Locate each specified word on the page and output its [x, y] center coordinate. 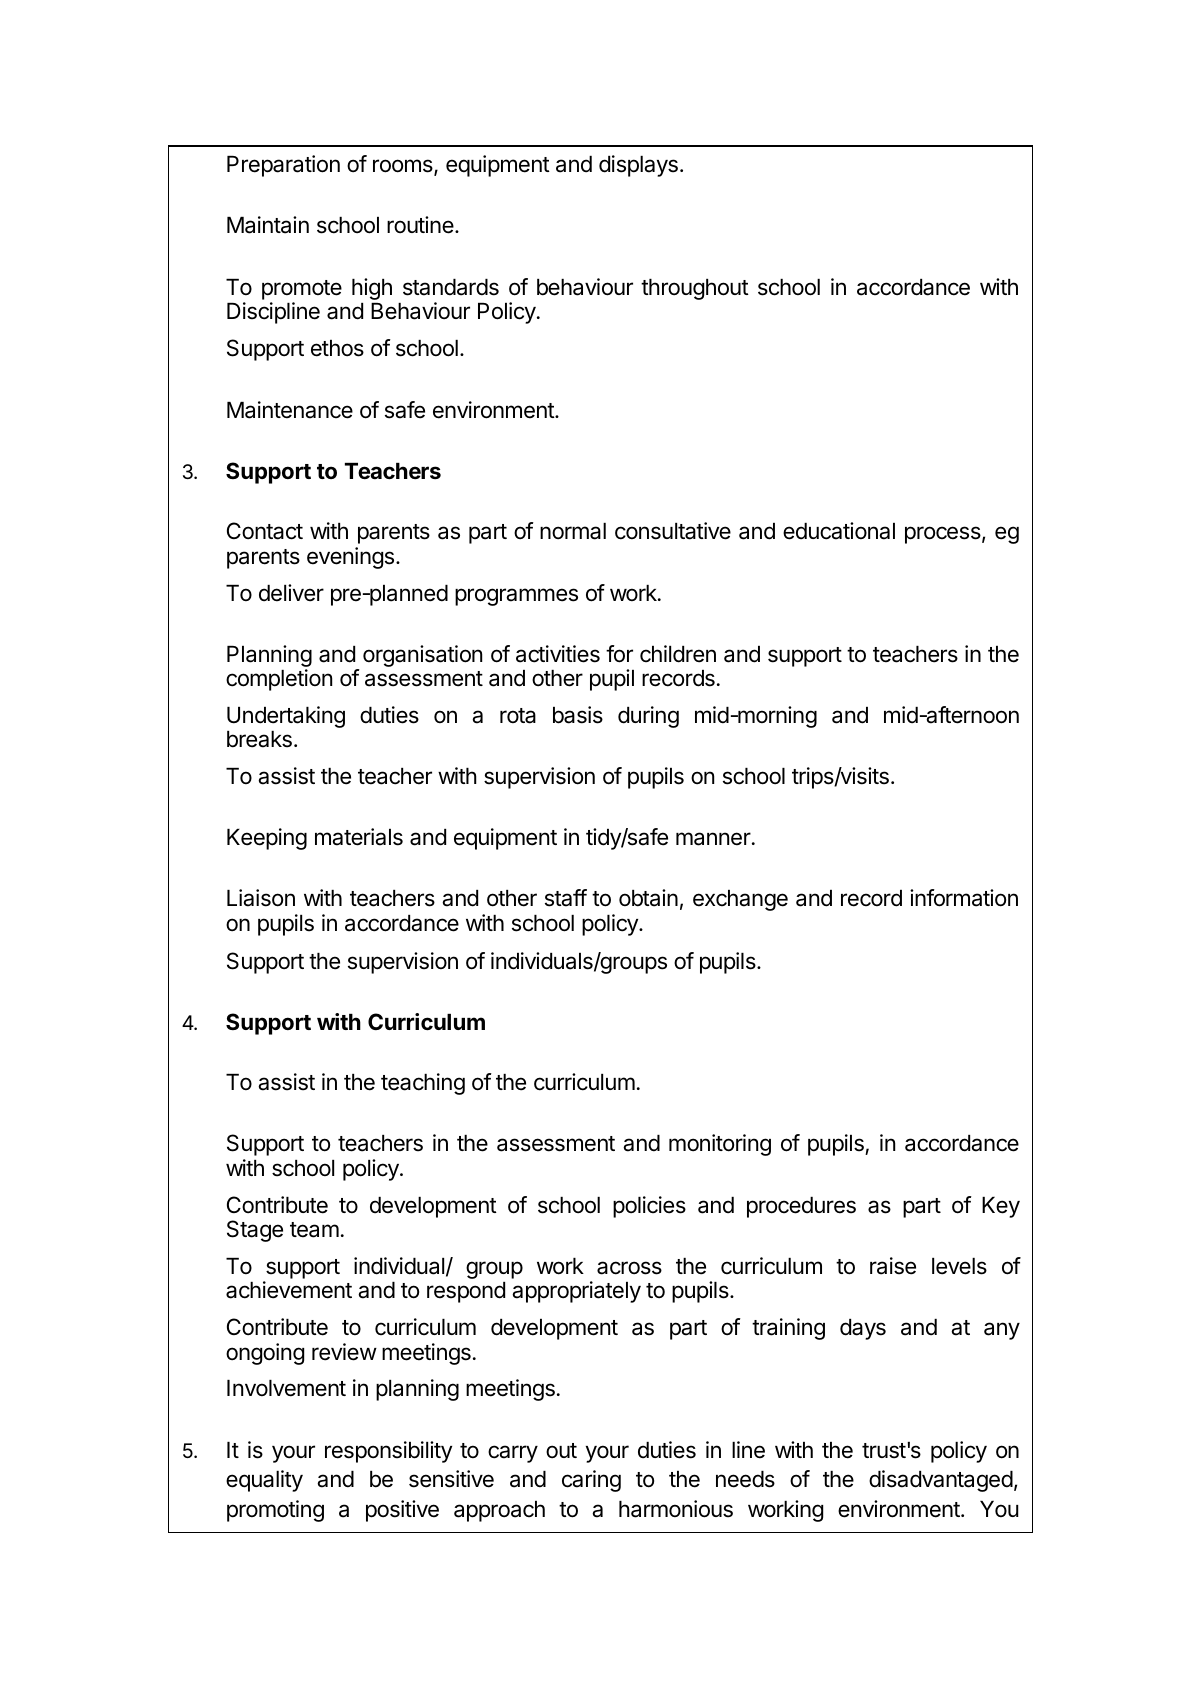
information [964, 898]
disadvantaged [941, 1481]
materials [359, 837]
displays [638, 166]
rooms [404, 167]
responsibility [388, 1452]
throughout [695, 289]
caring [591, 1481]
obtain [648, 898]
